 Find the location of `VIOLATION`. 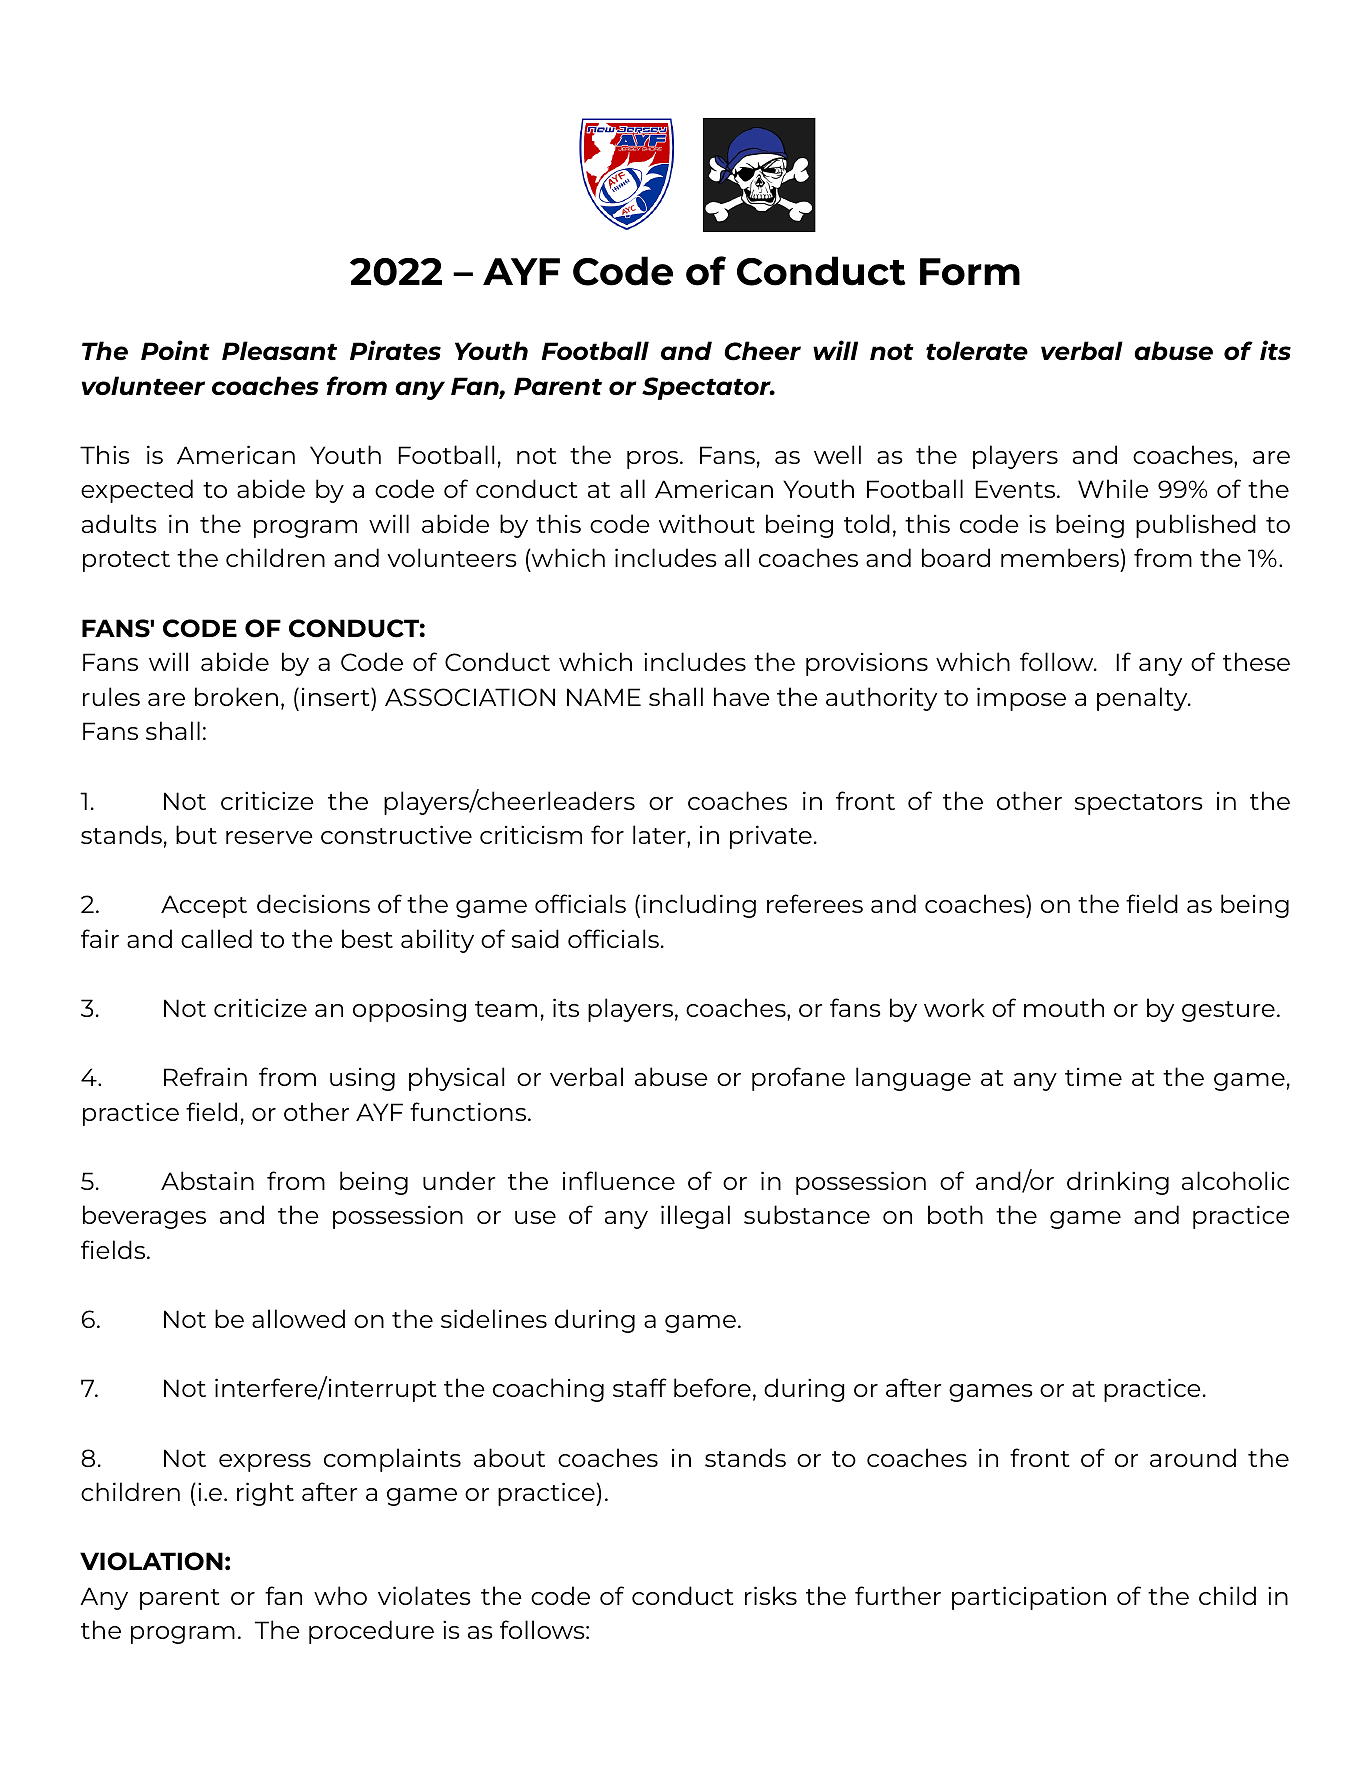

VIOLATION is located at coordinates (151, 1561).
